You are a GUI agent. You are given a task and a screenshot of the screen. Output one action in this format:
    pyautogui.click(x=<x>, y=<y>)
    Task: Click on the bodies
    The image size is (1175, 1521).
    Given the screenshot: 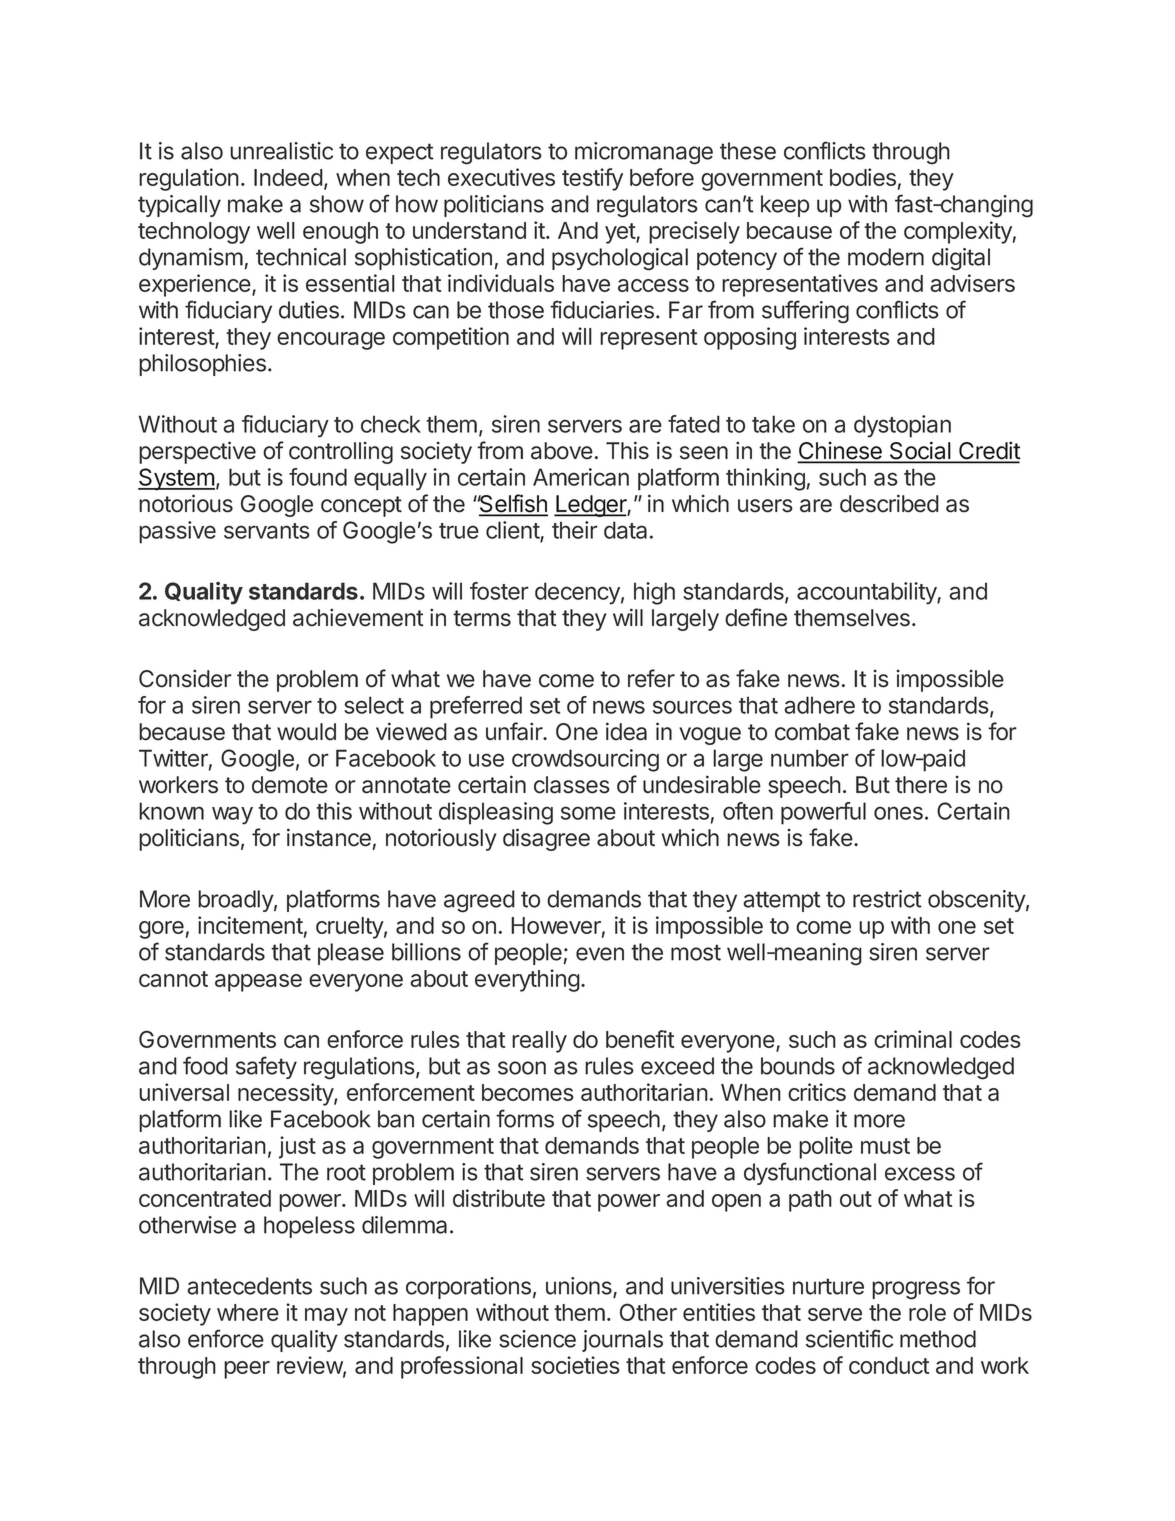 What is the action you would take?
    pyautogui.click(x=863, y=177)
